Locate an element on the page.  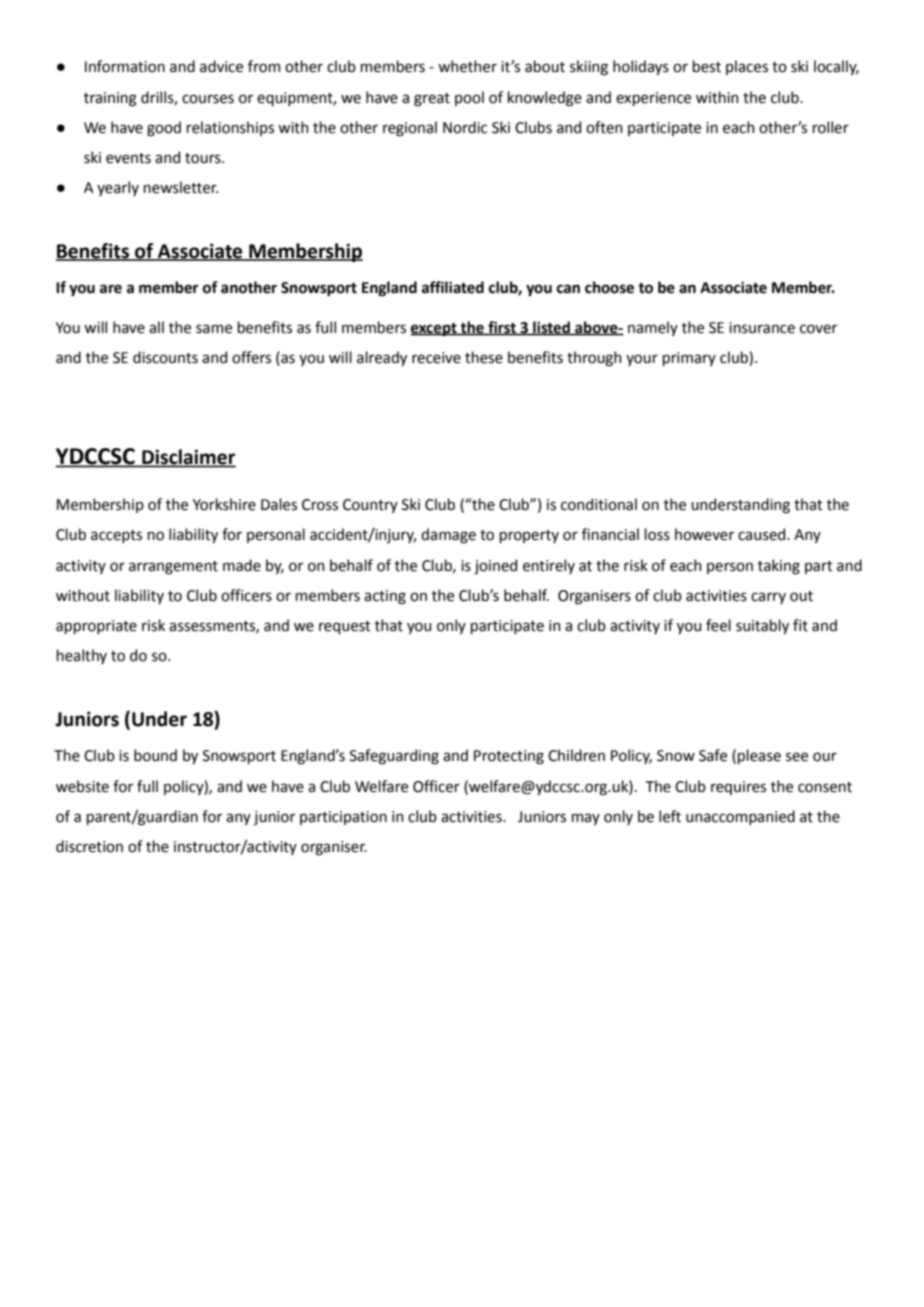
receive is located at coordinates (436, 358).
